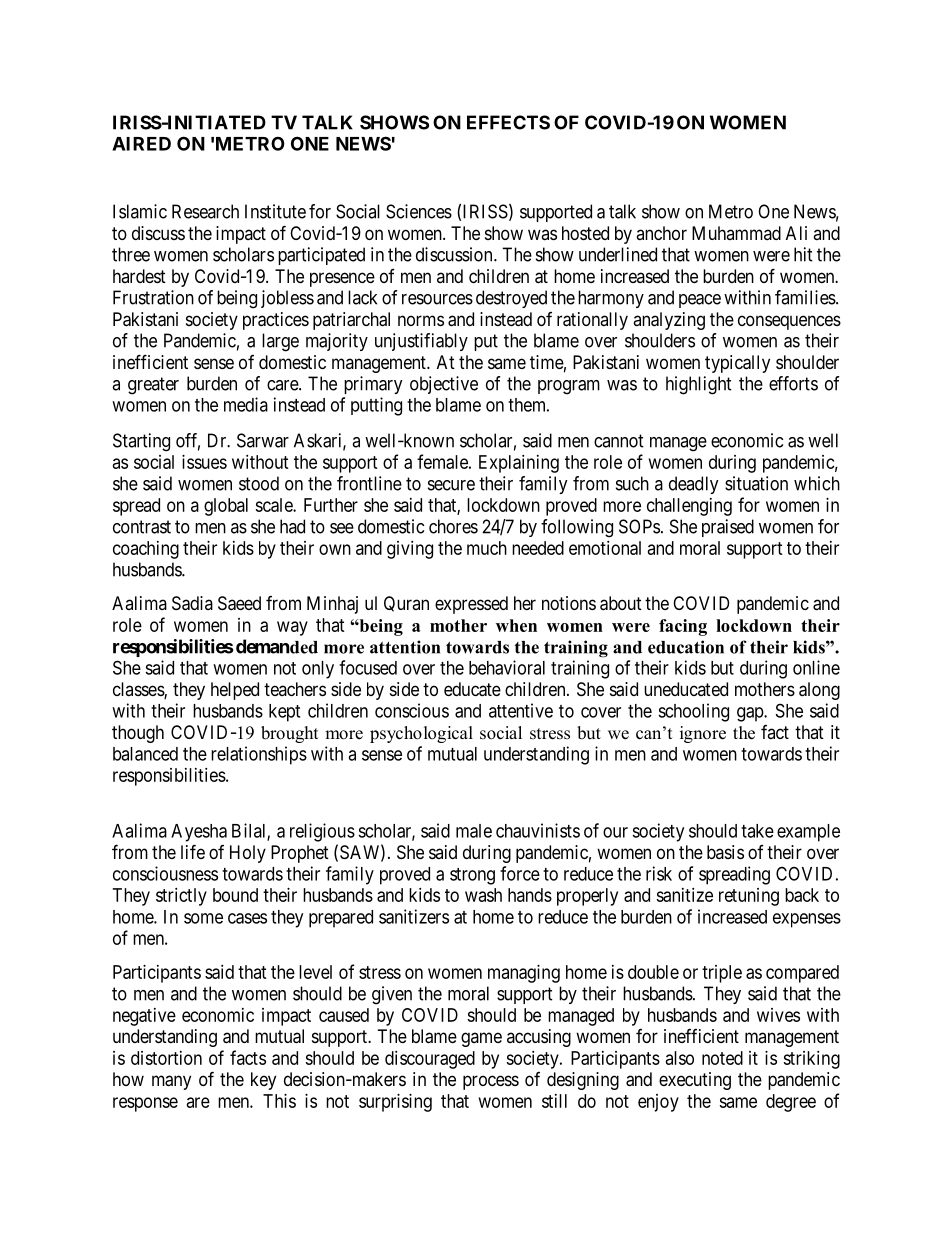 The image size is (952, 1233). I want to click on wash, so click(483, 895).
